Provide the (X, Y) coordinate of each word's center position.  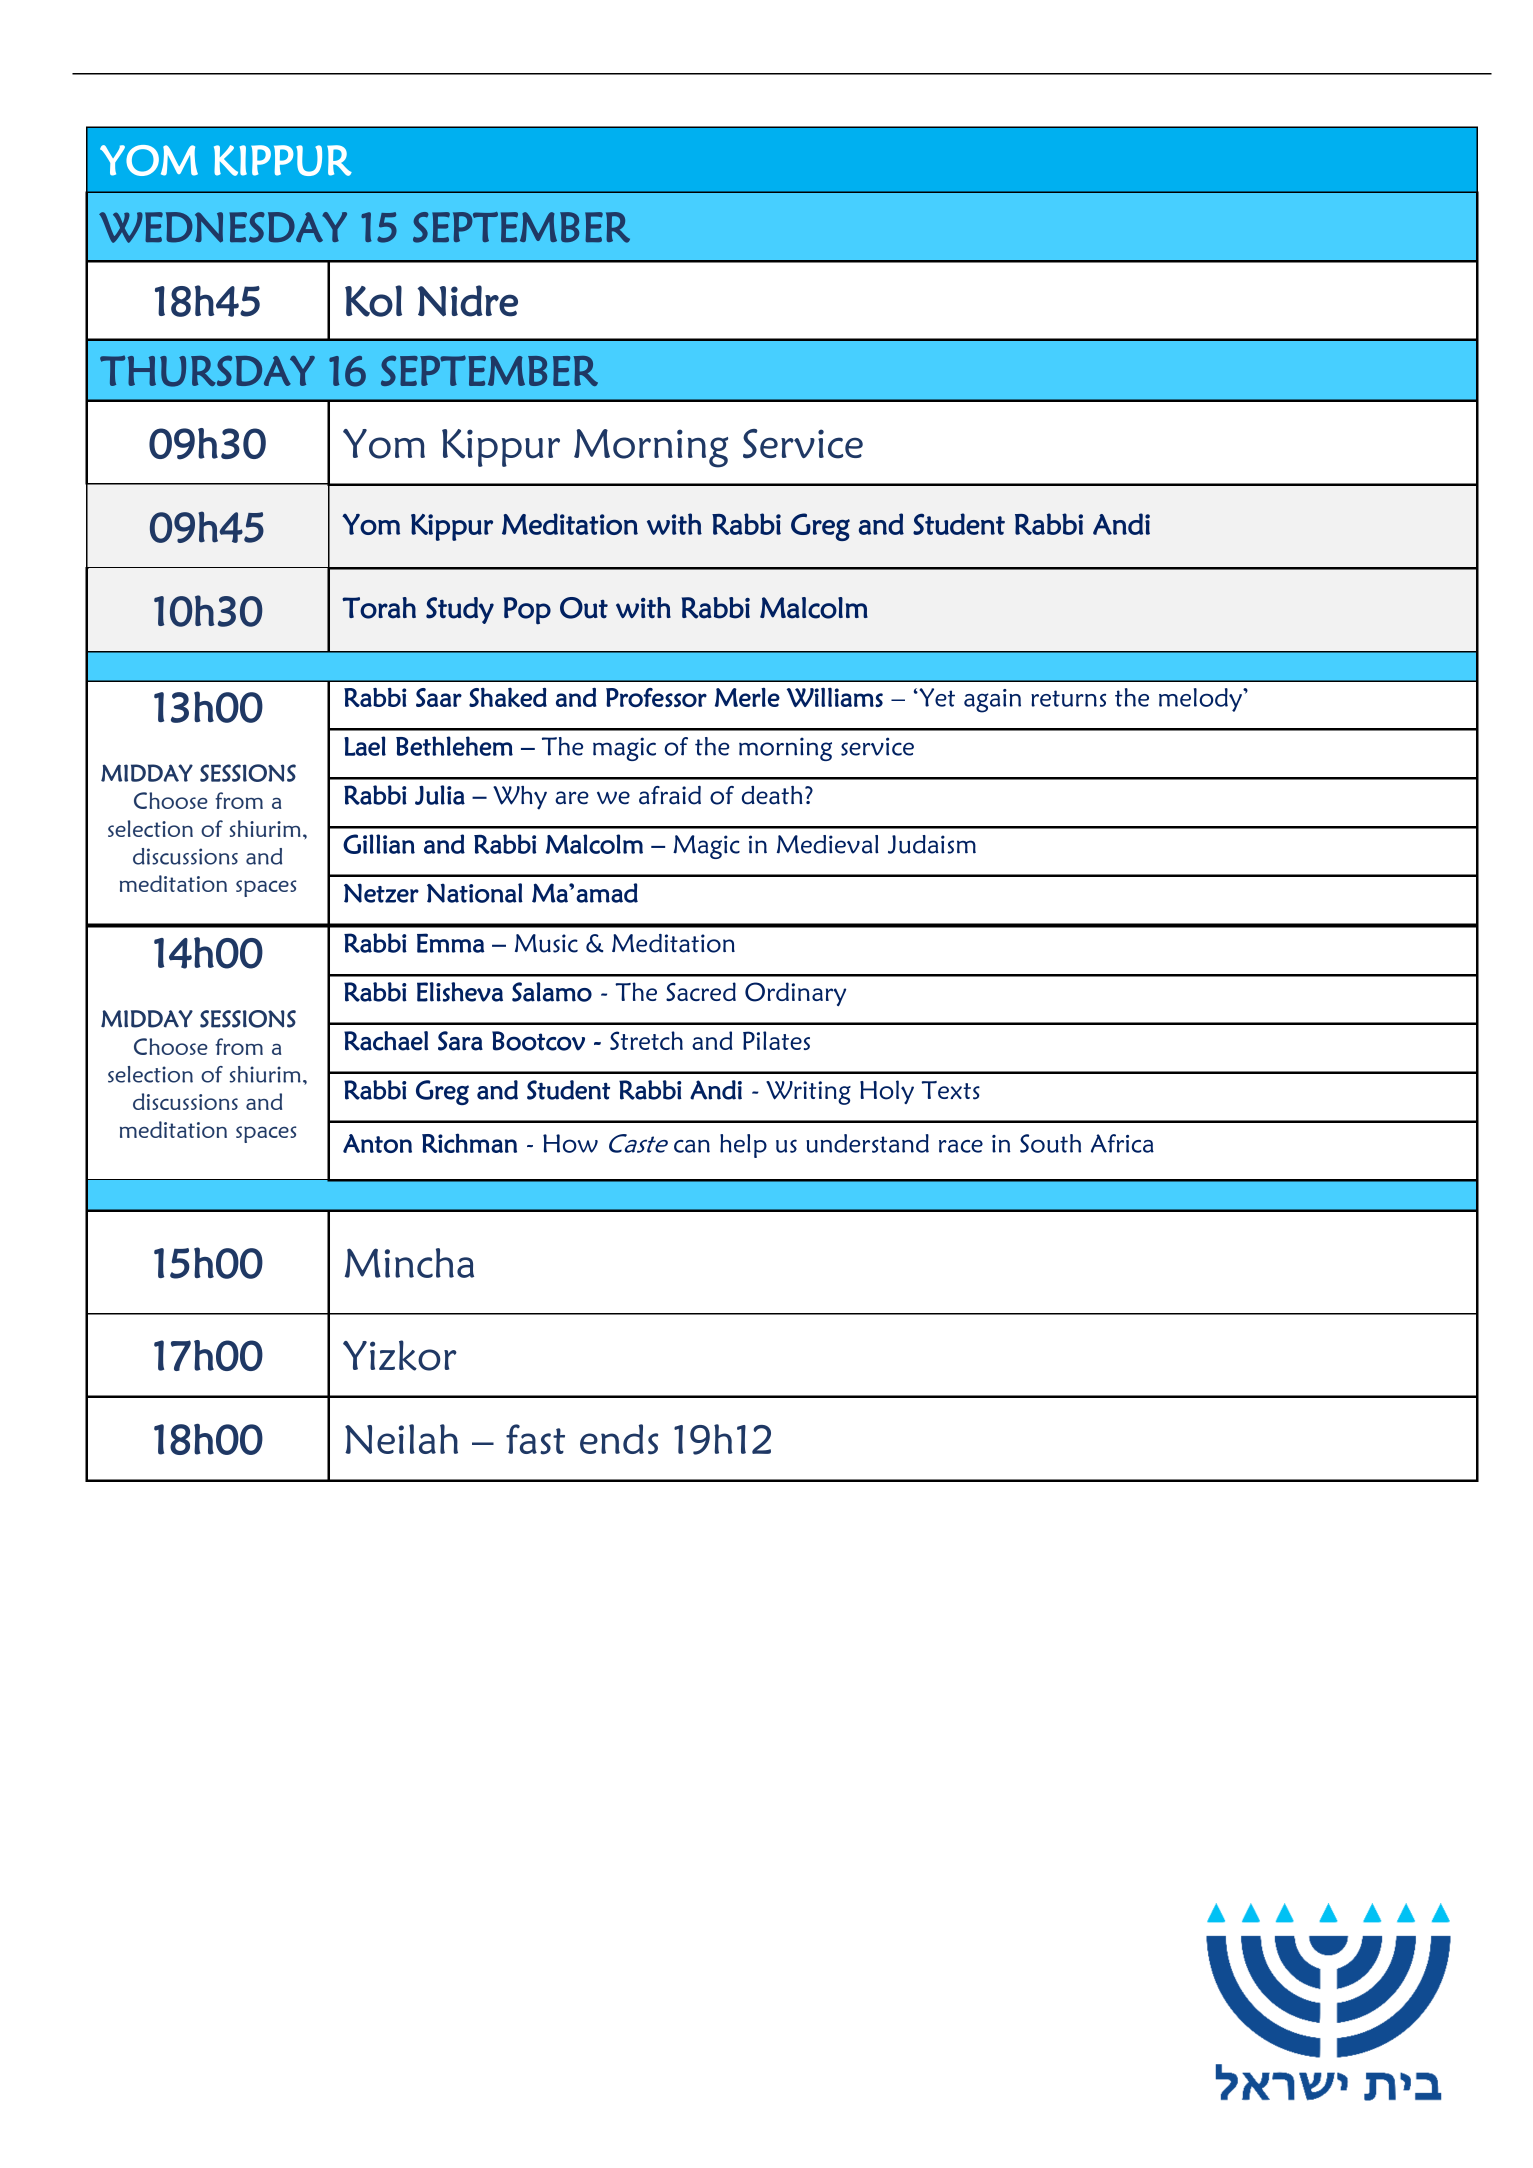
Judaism (932, 844)
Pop (527, 611)
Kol (373, 301)
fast (535, 1439)
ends (619, 1439)
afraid (670, 795)
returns (1068, 698)
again (992, 701)
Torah (379, 608)
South (1050, 1143)
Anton (377, 1143)
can (692, 1146)
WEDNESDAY (223, 227)
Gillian (379, 844)
